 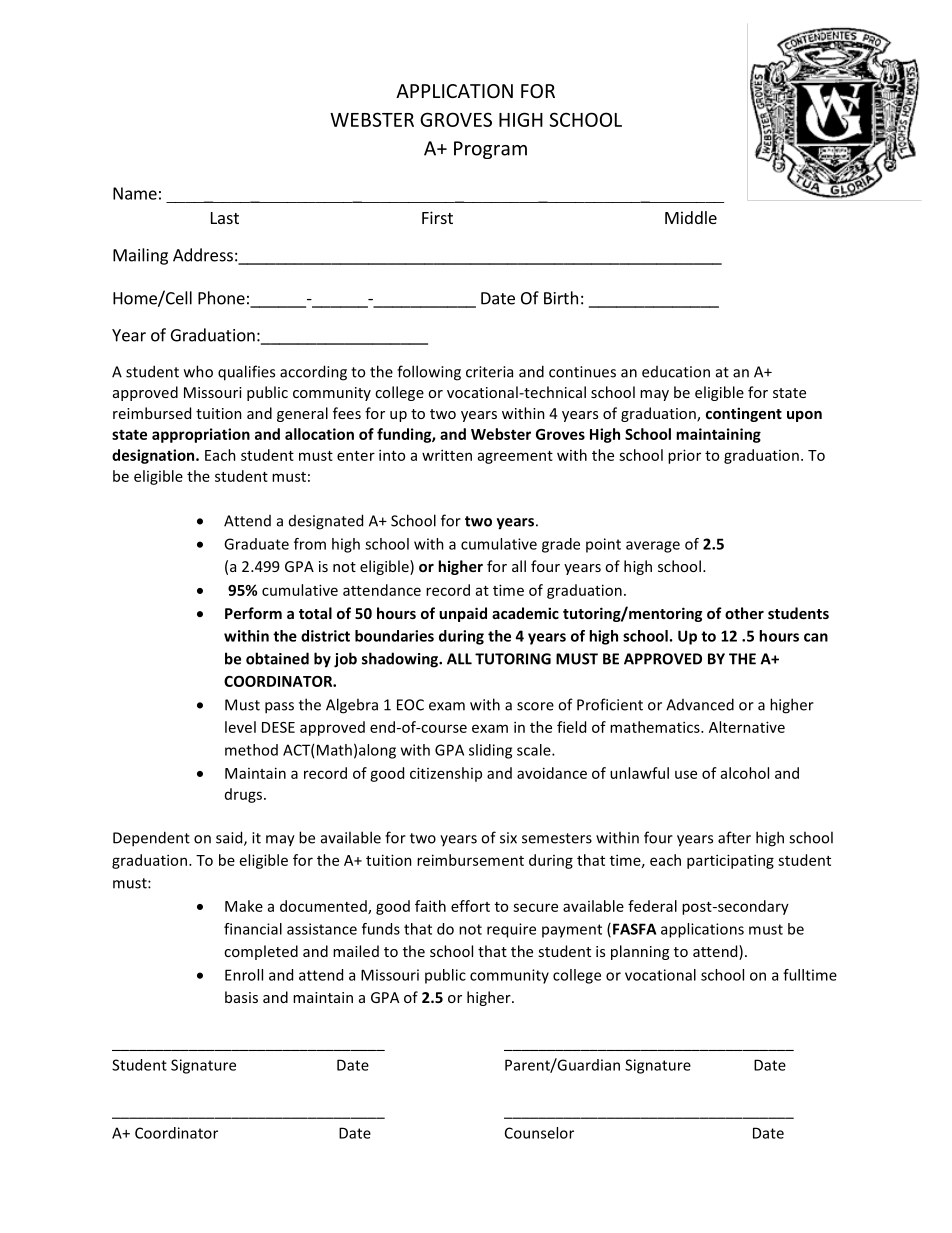 What do you see at coordinates (470, 906) in the document?
I see `effort` at bounding box center [470, 906].
